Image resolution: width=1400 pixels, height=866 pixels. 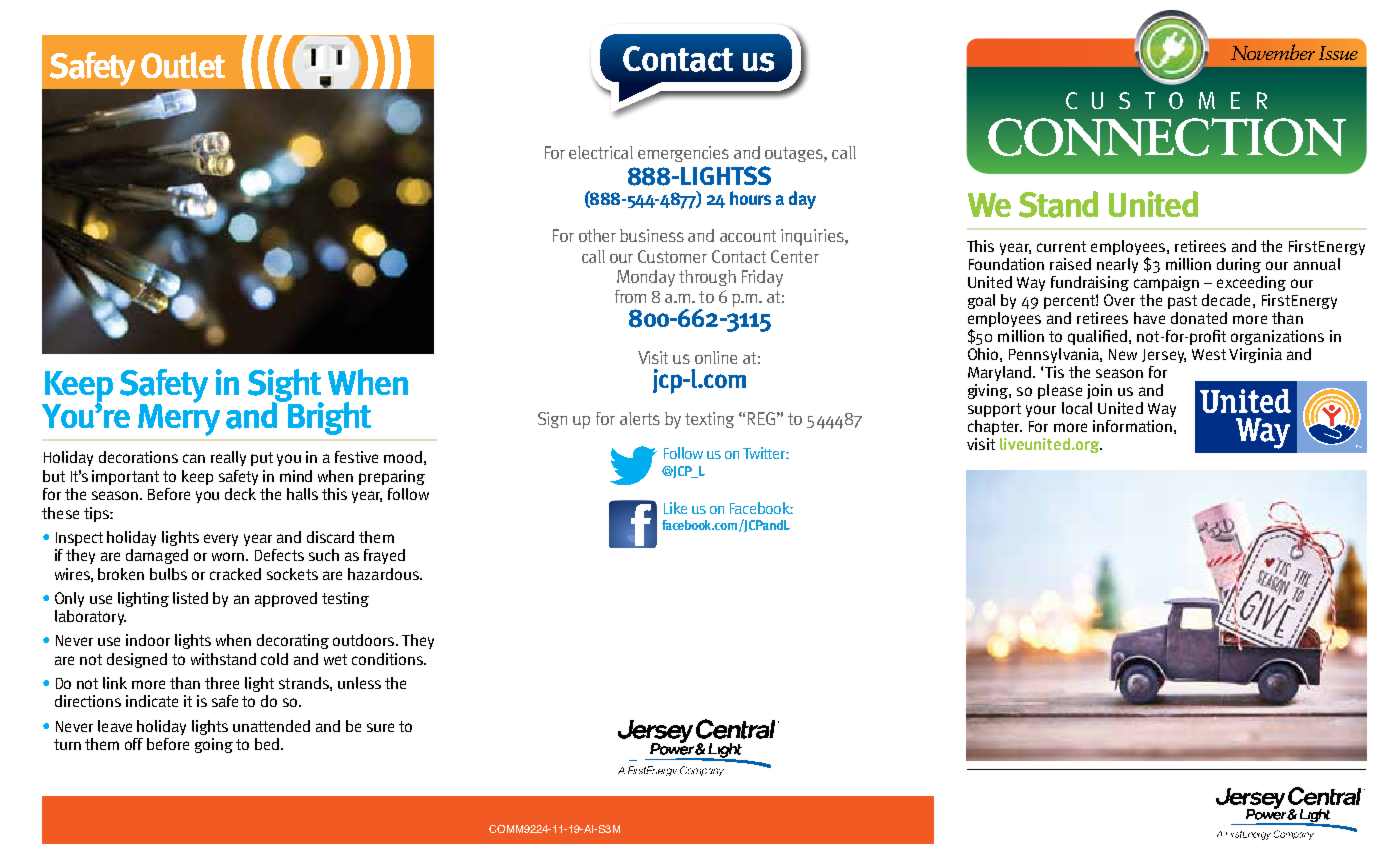 I want to click on join, so click(x=1099, y=391).
